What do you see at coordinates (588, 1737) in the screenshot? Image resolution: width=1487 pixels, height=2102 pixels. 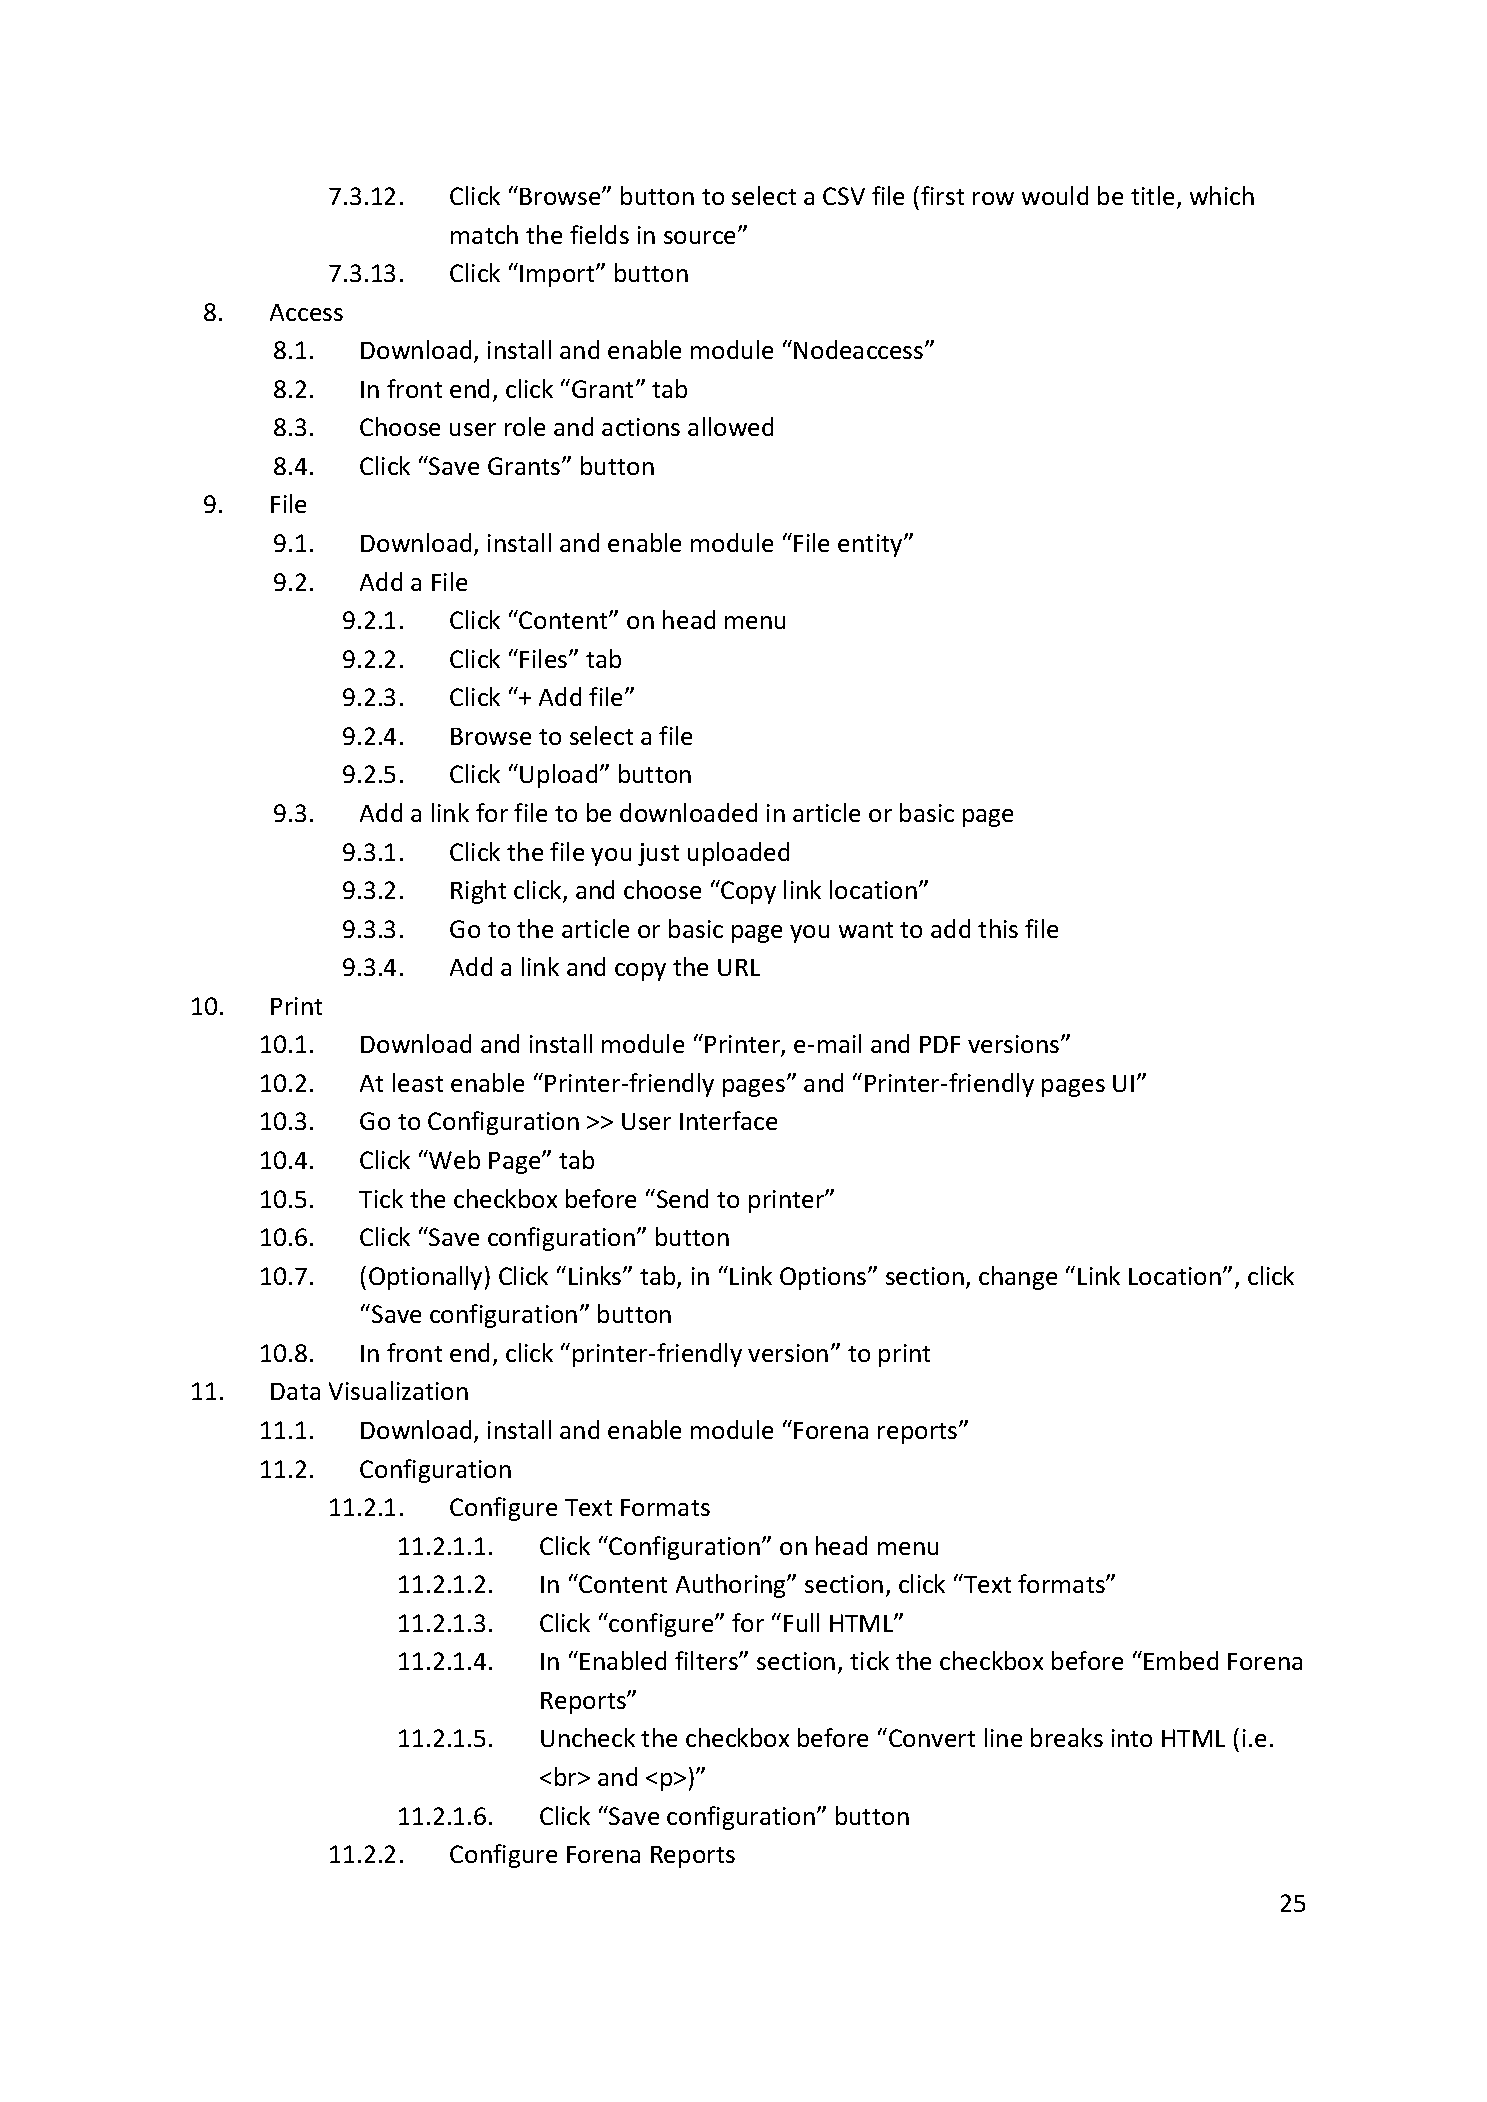 I see `Uncheck` at bounding box center [588, 1737].
